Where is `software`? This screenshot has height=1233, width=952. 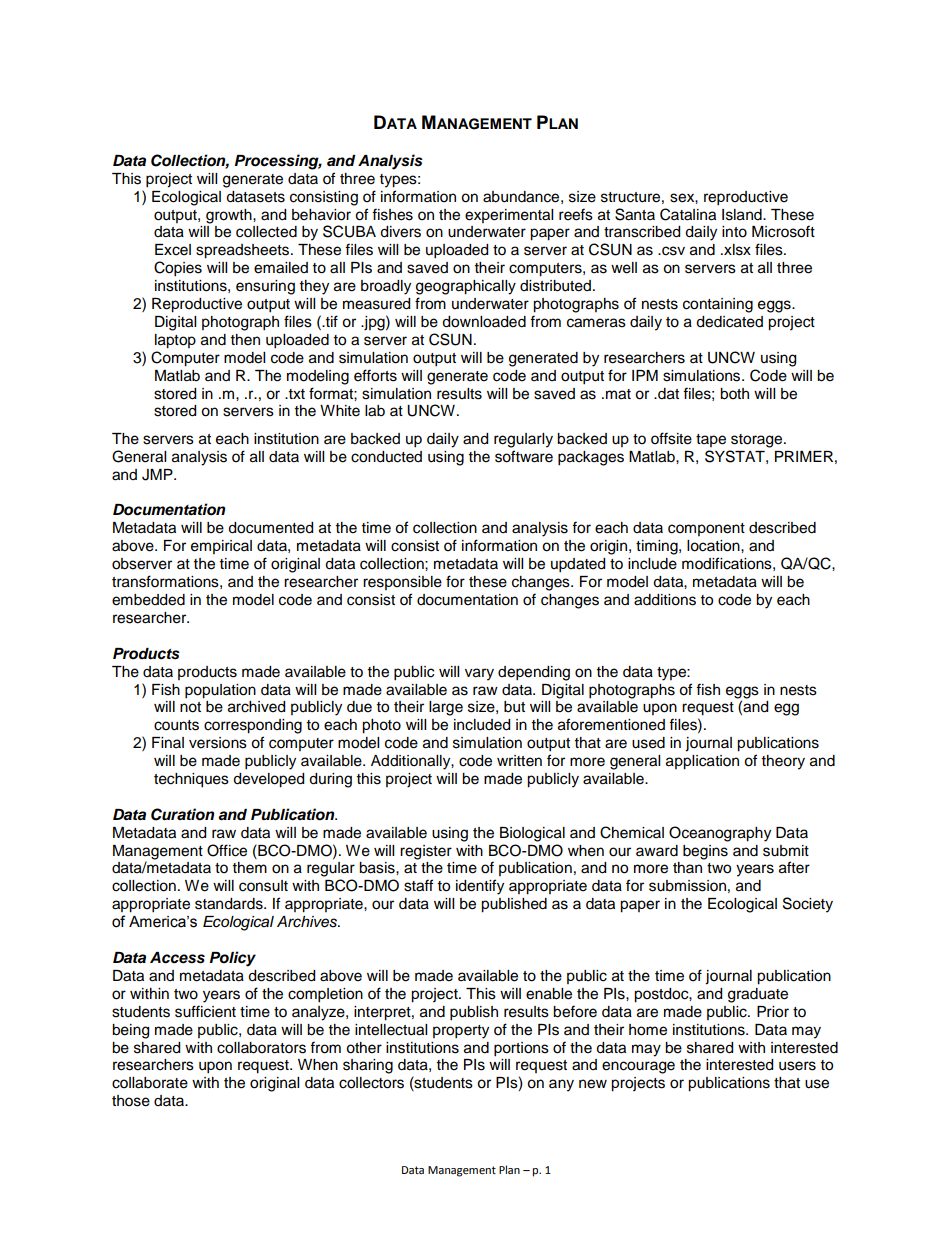
software is located at coordinates (524, 456).
